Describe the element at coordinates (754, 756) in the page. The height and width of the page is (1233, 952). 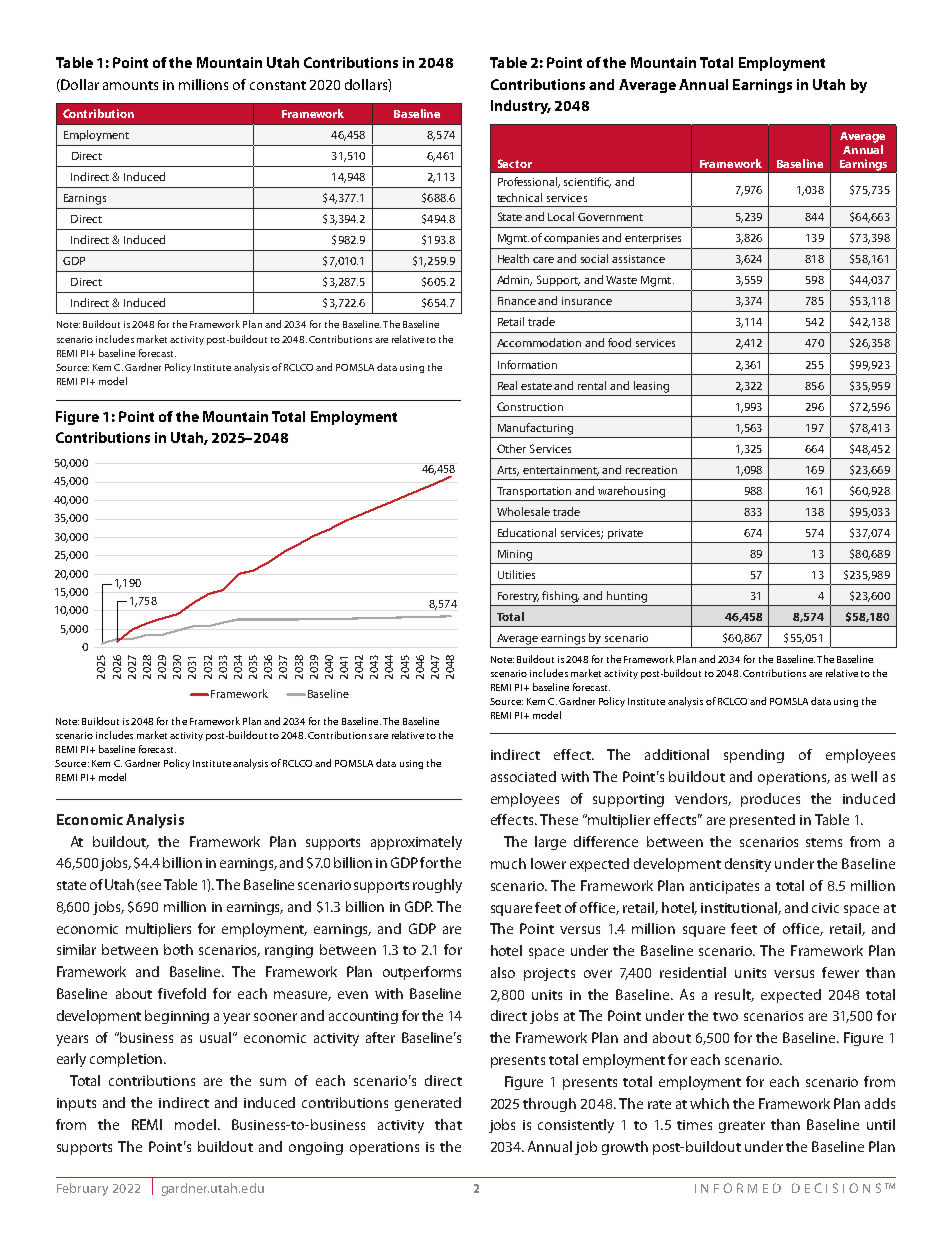
I see `spending` at that location.
